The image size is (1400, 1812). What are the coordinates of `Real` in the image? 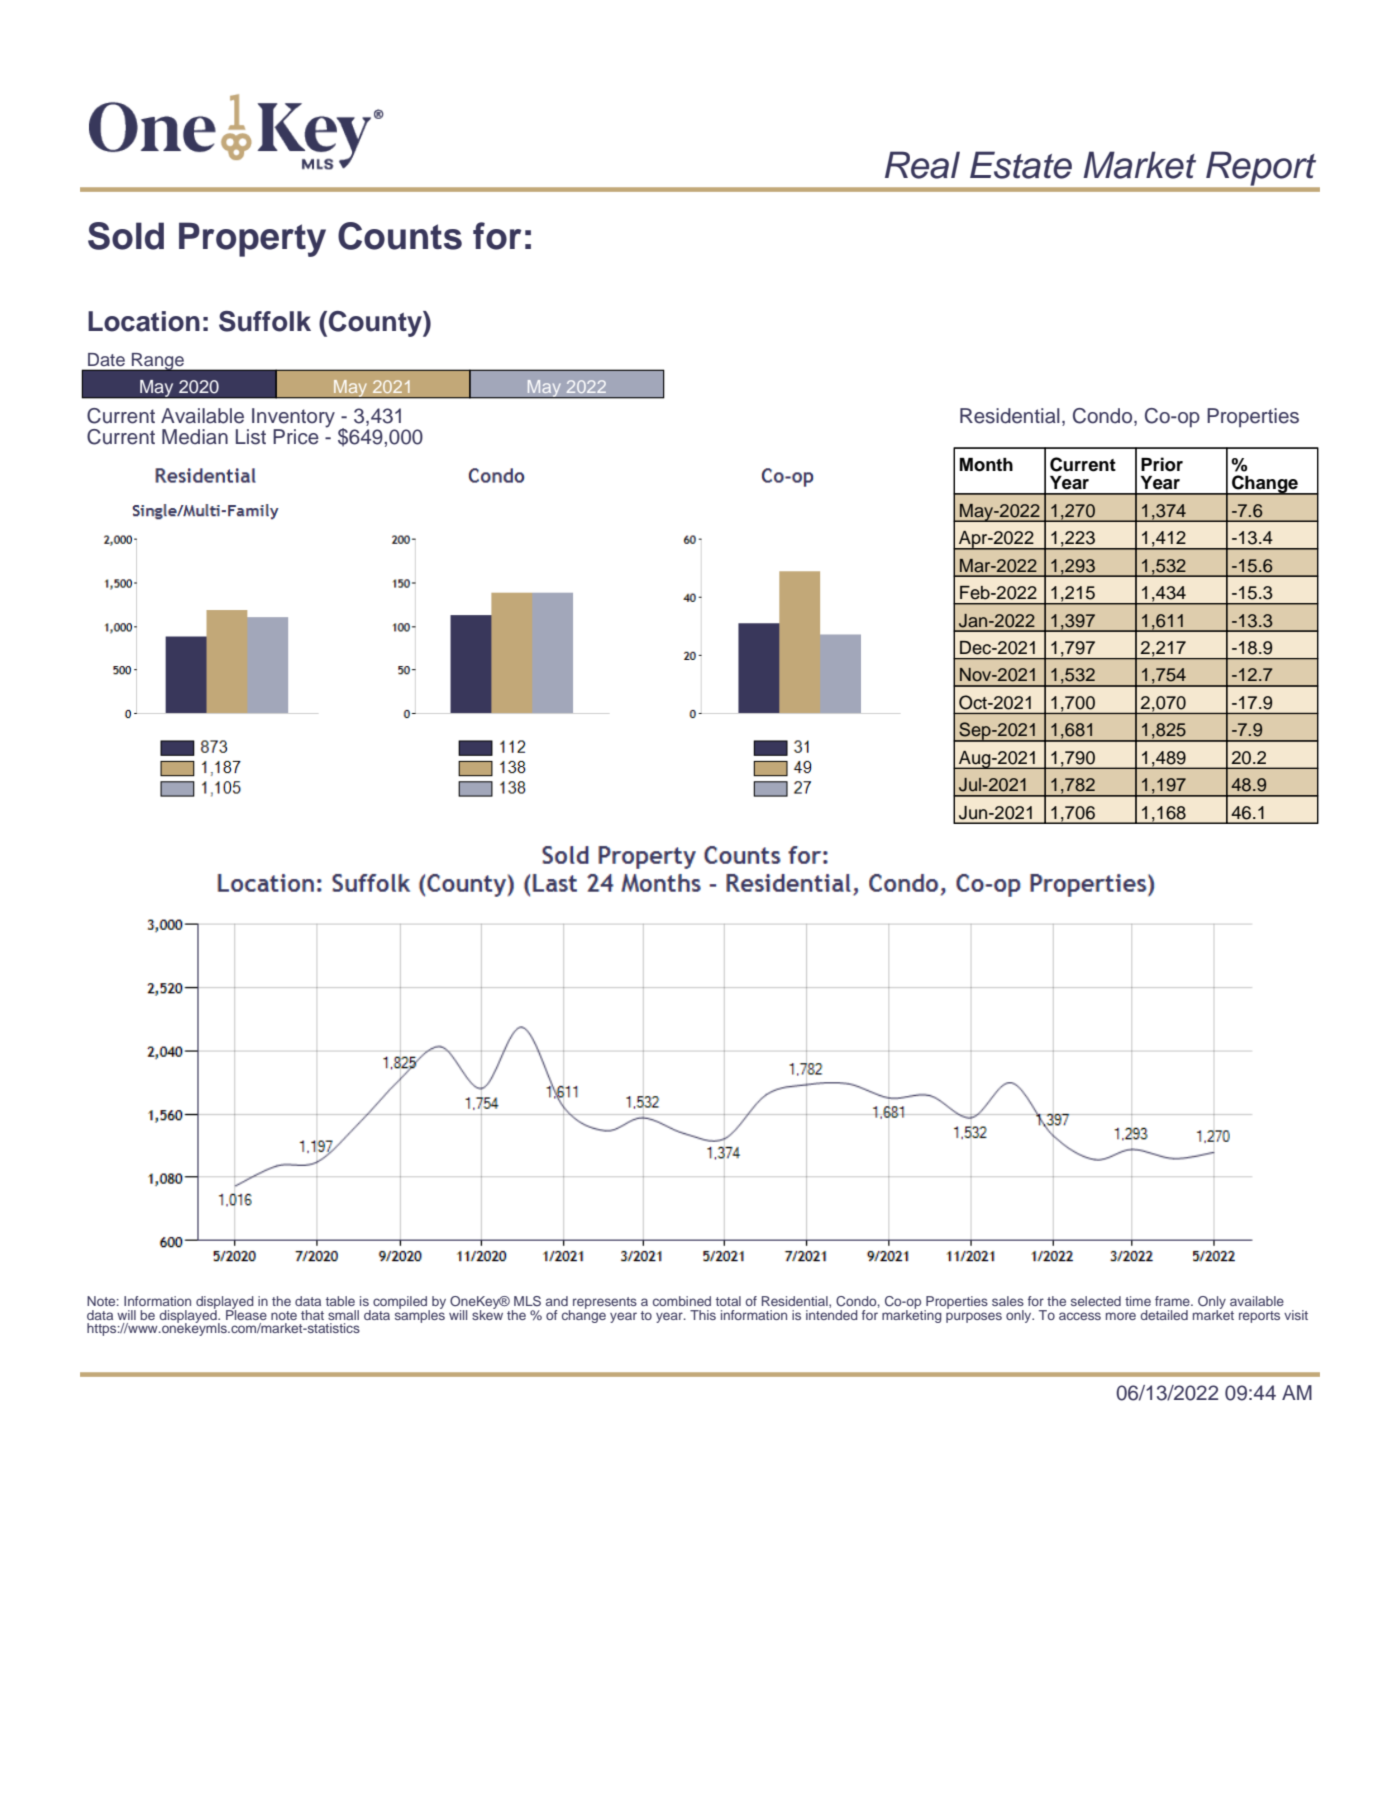 It's located at (922, 165).
